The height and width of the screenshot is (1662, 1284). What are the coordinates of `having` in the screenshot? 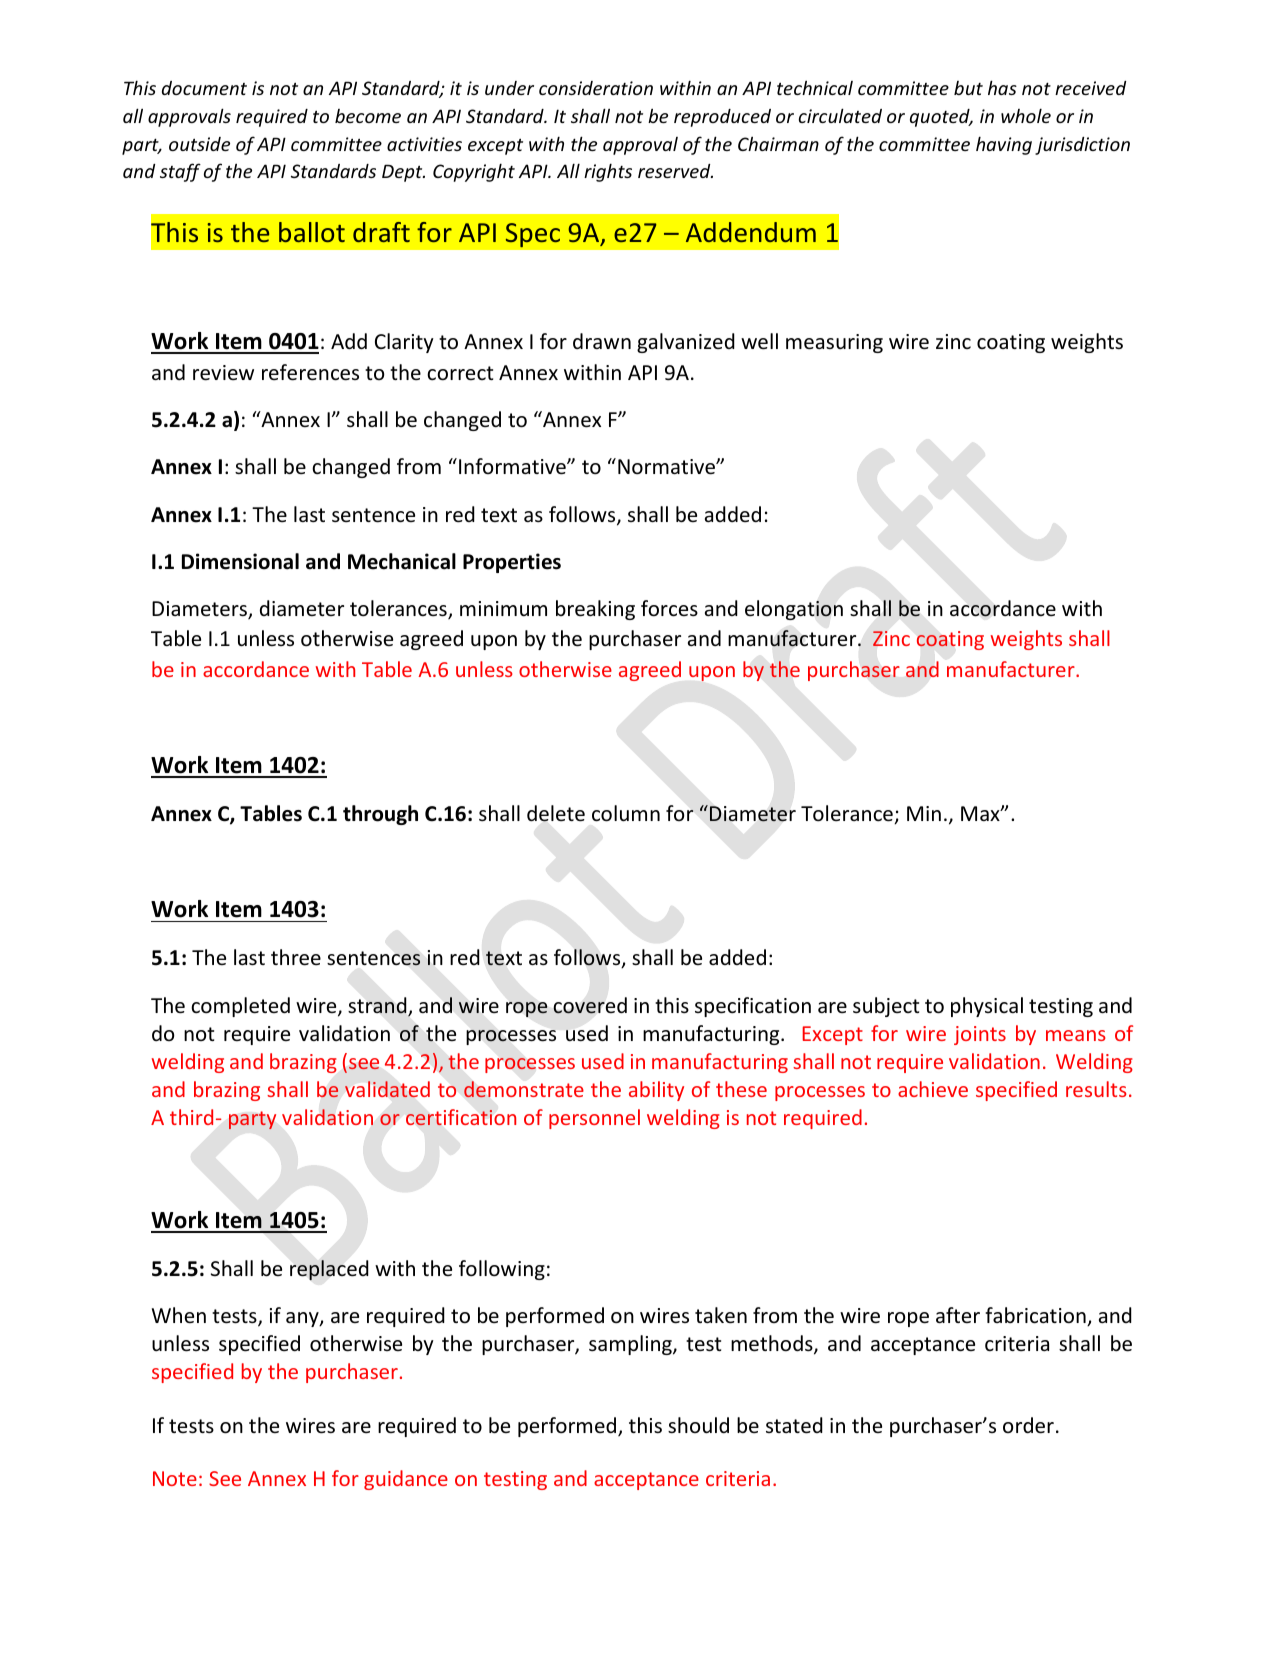 It's located at (1004, 146).
